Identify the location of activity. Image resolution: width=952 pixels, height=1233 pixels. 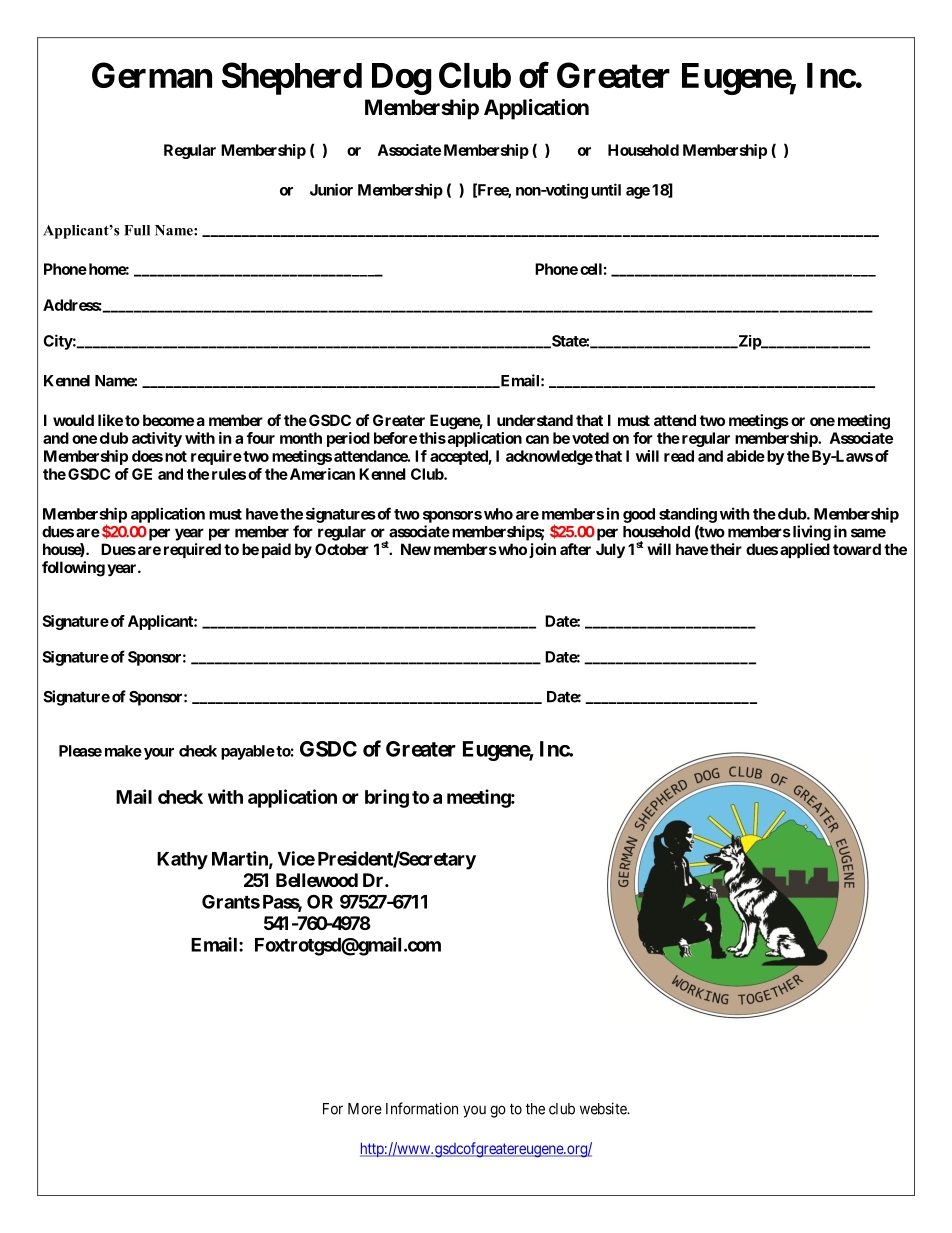
(157, 439).
